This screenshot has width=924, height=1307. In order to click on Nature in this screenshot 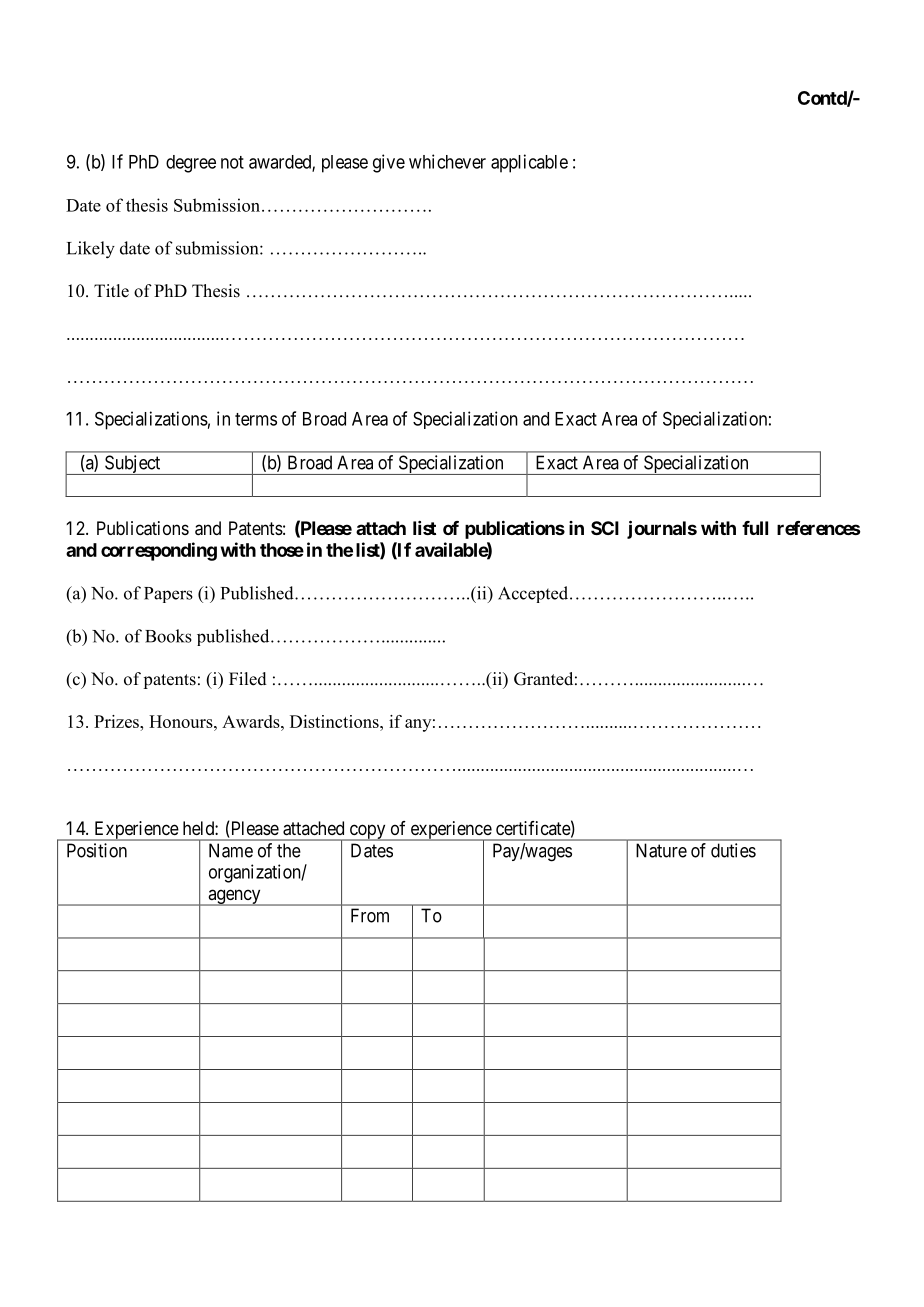, I will do `click(661, 850)`.
